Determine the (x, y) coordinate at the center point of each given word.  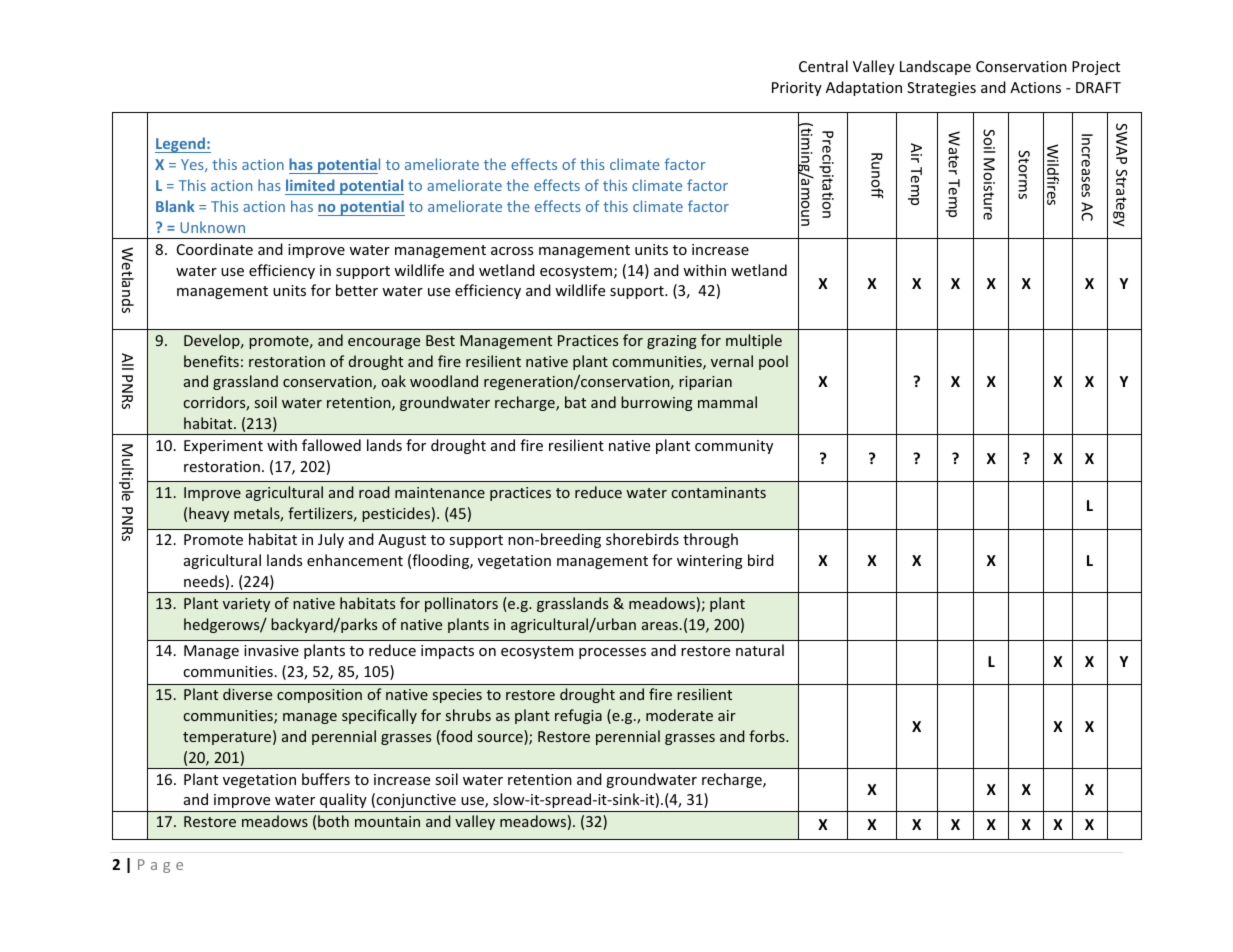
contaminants (719, 492)
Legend (181, 145)
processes (612, 653)
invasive (271, 650)
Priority (797, 89)
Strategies (941, 89)
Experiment (223, 447)
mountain (387, 821)
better (357, 290)
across (512, 251)
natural (760, 650)
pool (773, 362)
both (333, 821)
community (734, 447)
